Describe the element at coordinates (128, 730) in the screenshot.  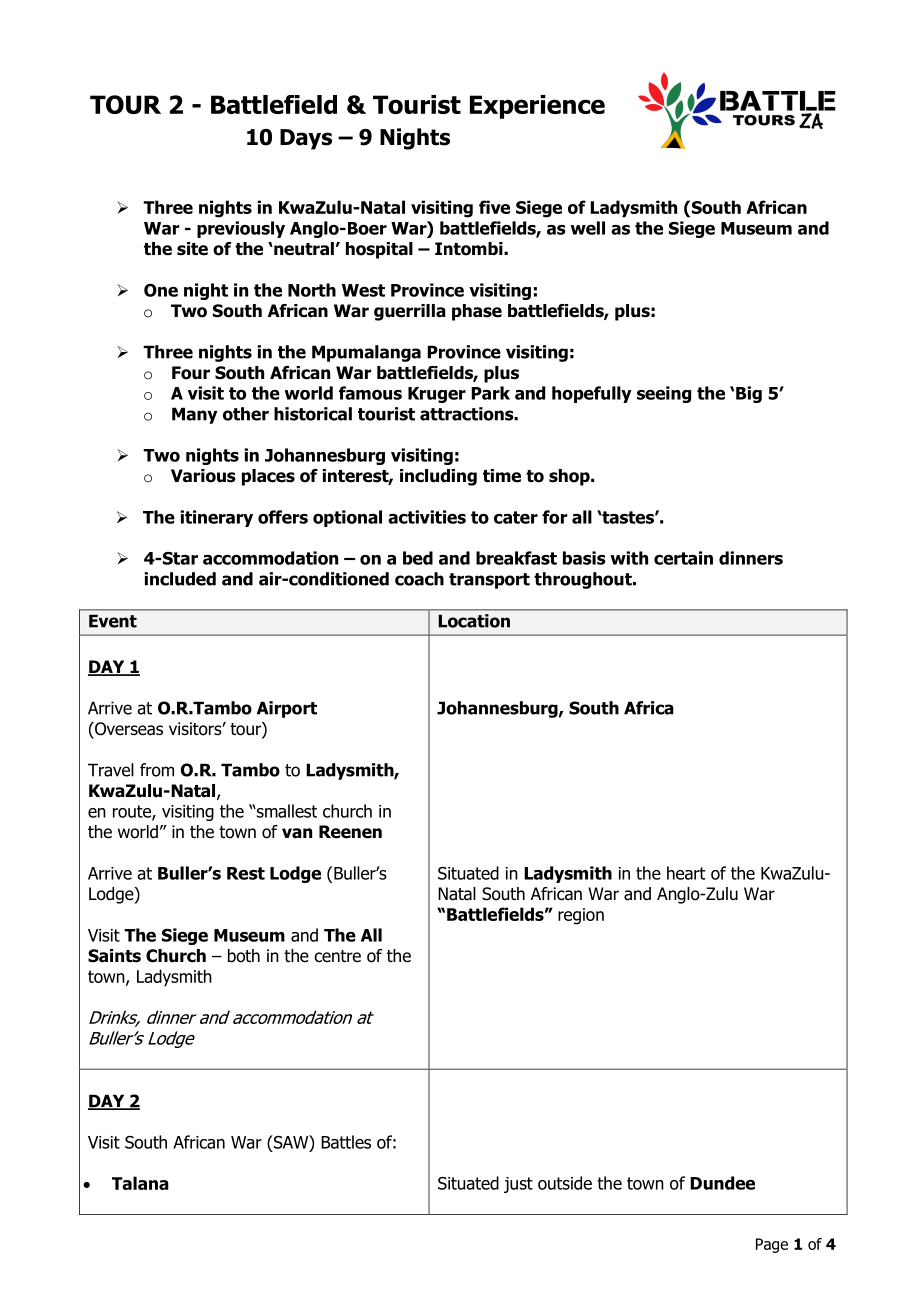
I see `Overseas` at that location.
